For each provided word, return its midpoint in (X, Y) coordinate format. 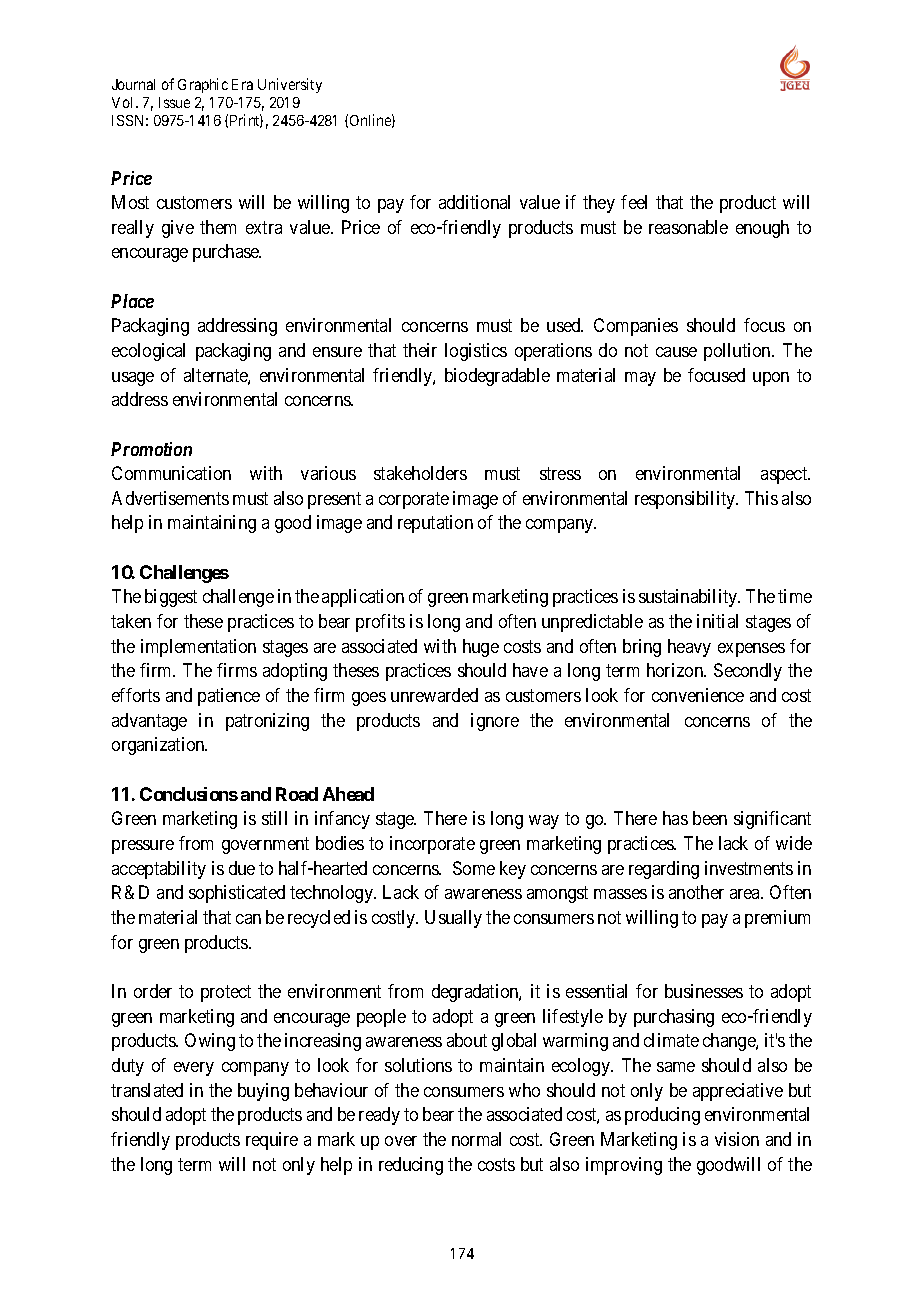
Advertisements (170, 498)
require (272, 1141)
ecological (148, 352)
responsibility (686, 500)
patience (229, 697)
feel (634, 202)
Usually (453, 919)
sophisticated (237, 894)
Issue (174, 102)
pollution (738, 352)
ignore (495, 722)
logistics (476, 352)
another (696, 892)
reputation (435, 524)
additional (474, 202)
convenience (698, 695)
